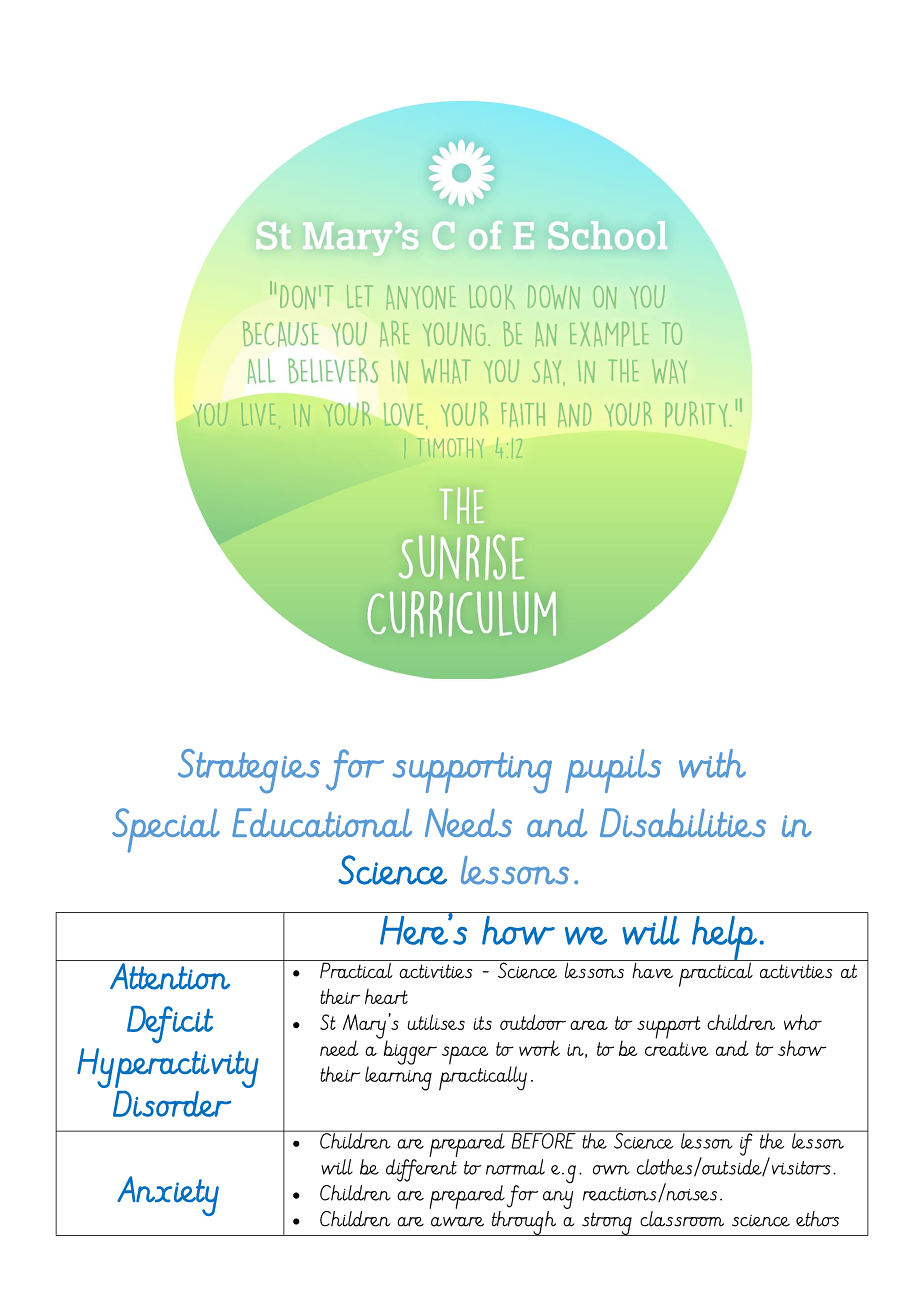 The height and width of the image is (1308, 924). What do you see at coordinates (682, 1219) in the image?
I see `classroom` at bounding box center [682, 1219].
